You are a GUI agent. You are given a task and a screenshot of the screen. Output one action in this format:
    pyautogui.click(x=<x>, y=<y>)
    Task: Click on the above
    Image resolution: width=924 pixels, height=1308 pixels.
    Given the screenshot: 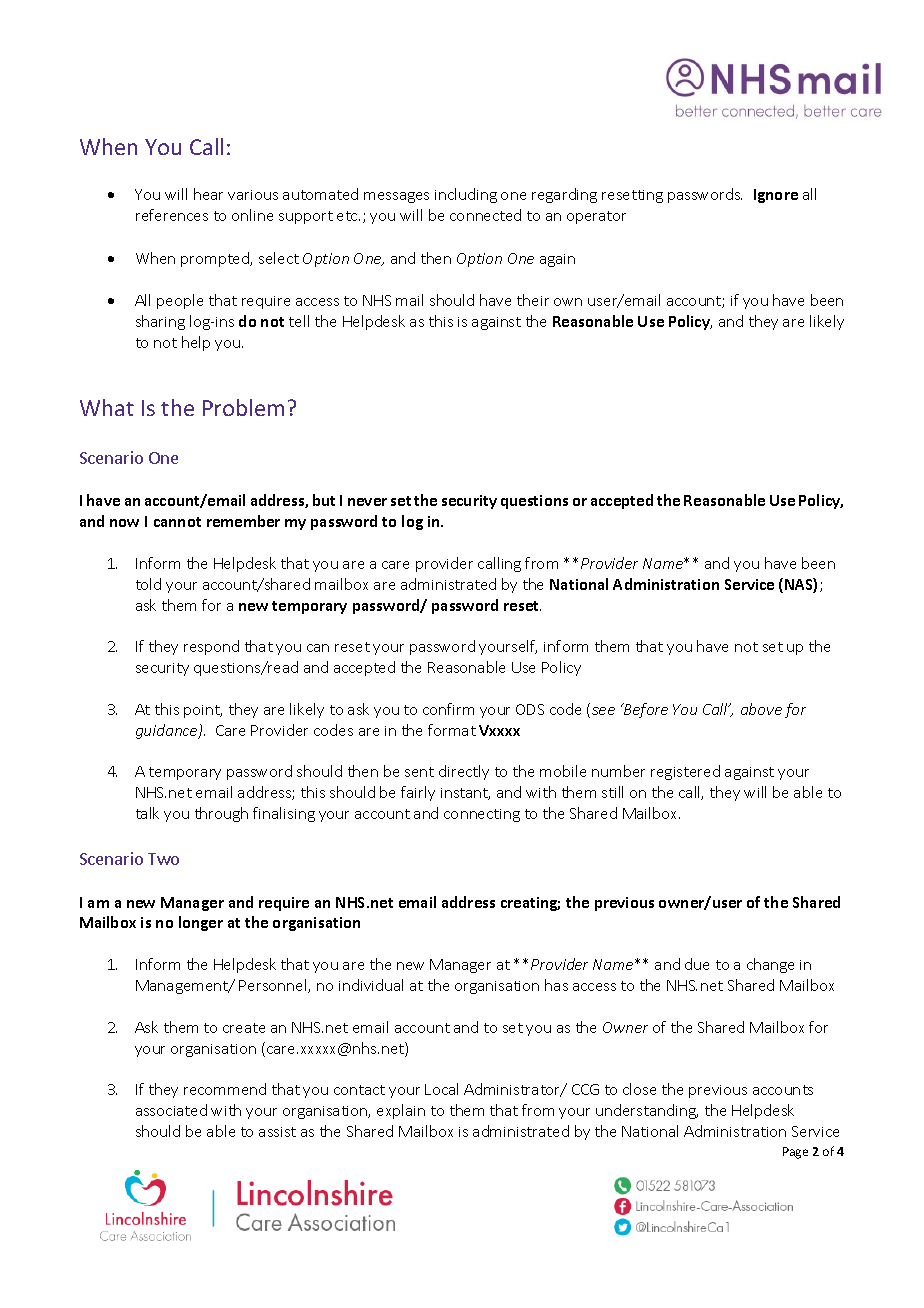 What is the action you would take?
    pyautogui.click(x=761, y=709)
